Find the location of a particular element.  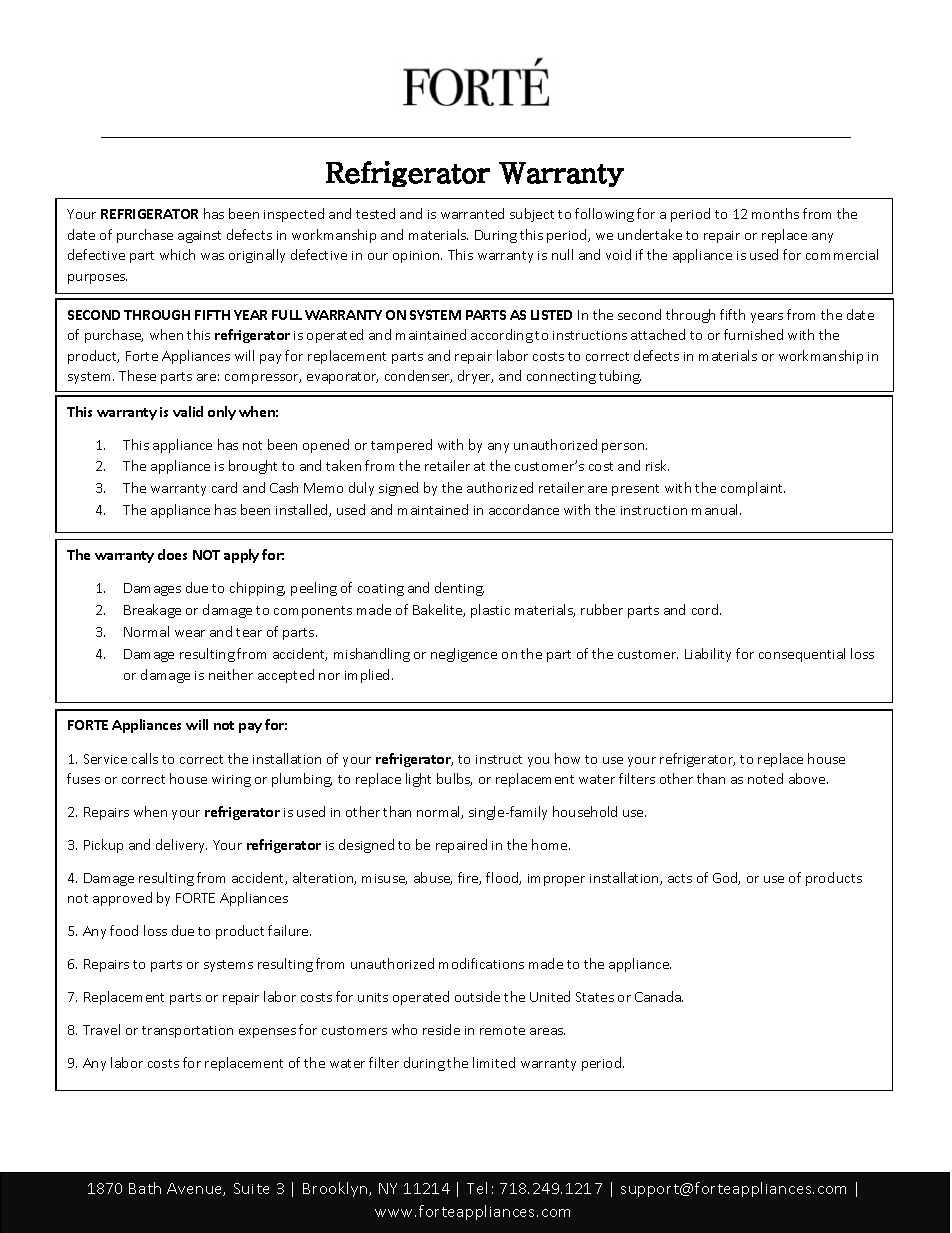

Liability is located at coordinates (708, 655).
